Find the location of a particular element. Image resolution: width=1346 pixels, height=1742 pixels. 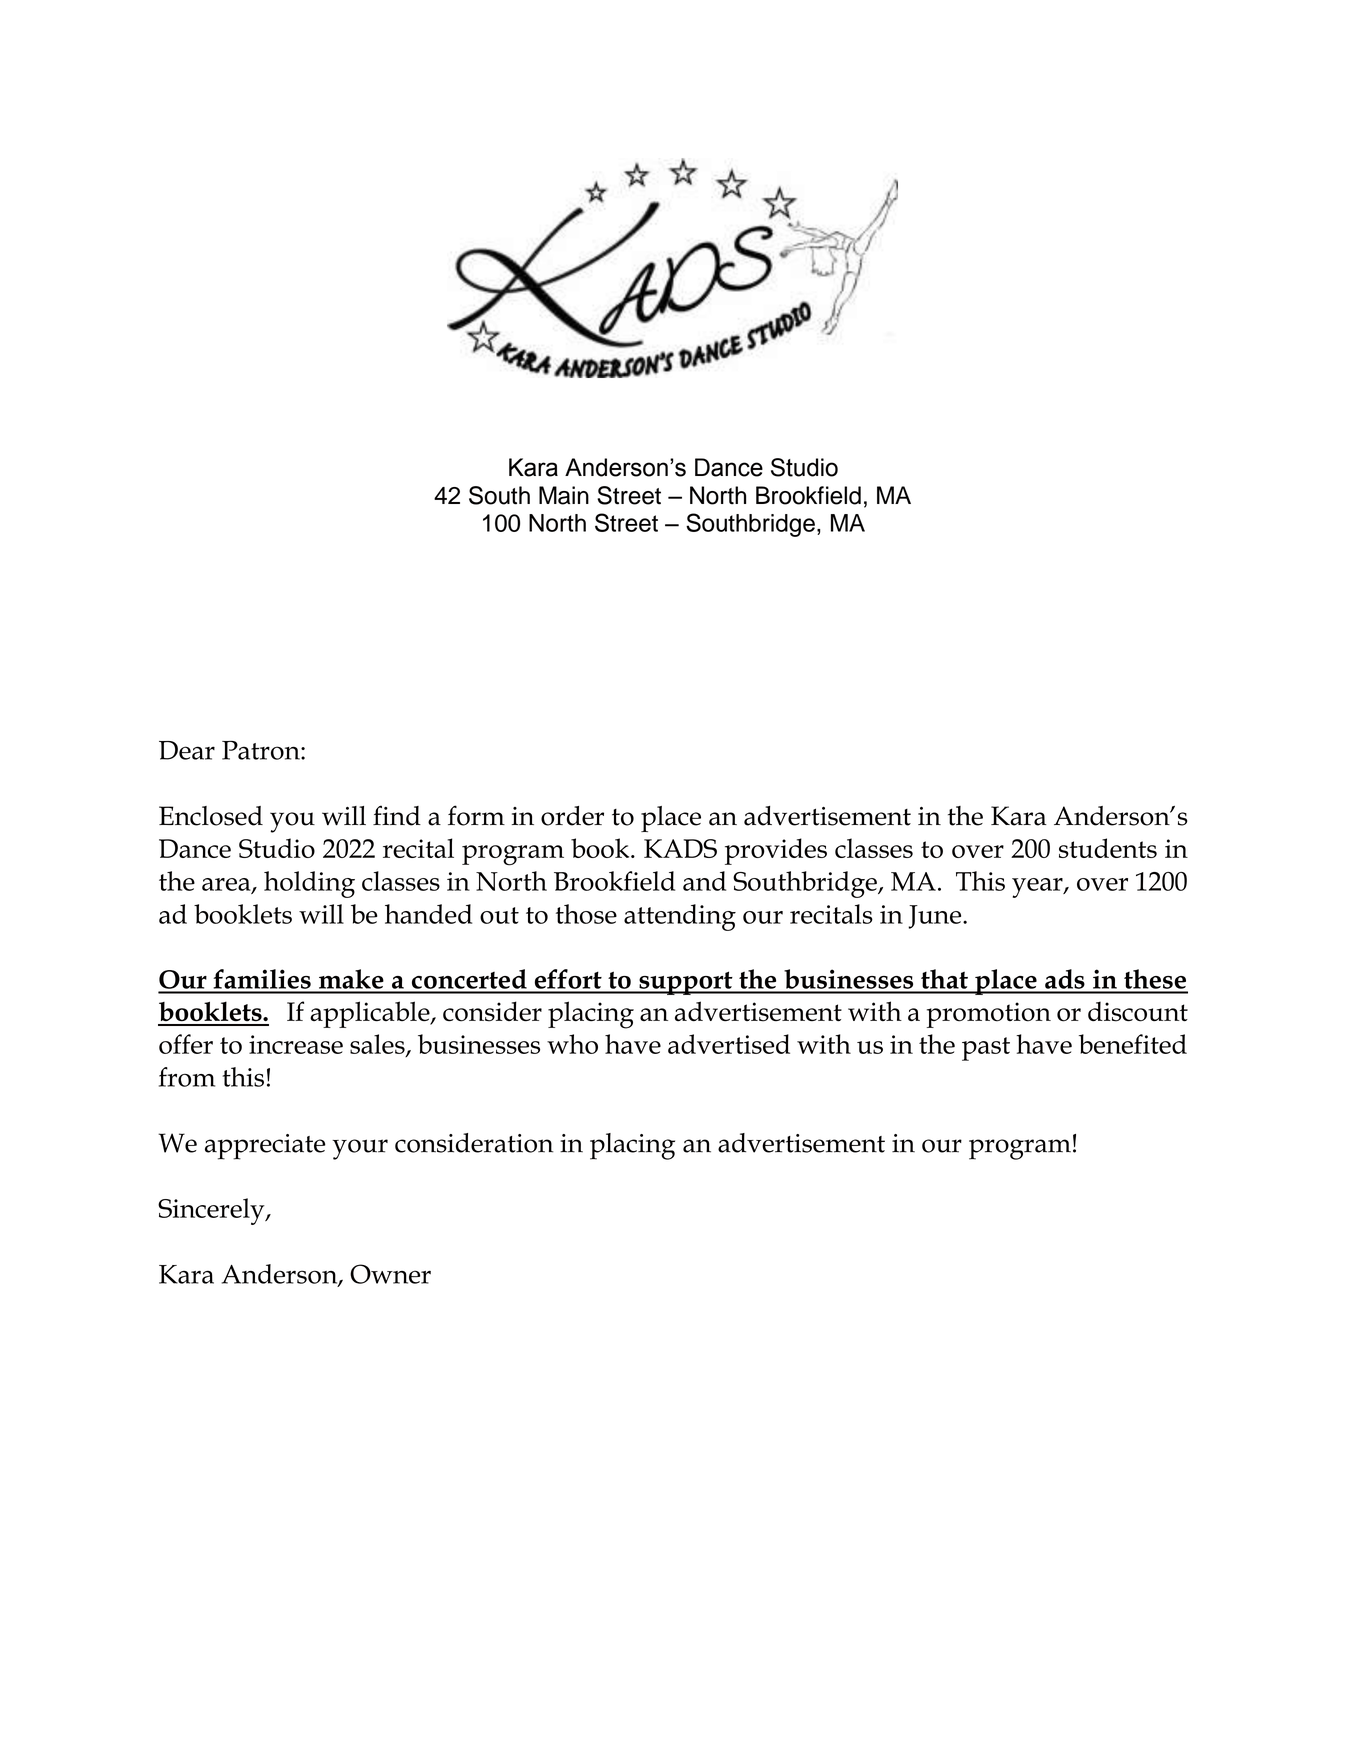

past is located at coordinates (986, 1049).
